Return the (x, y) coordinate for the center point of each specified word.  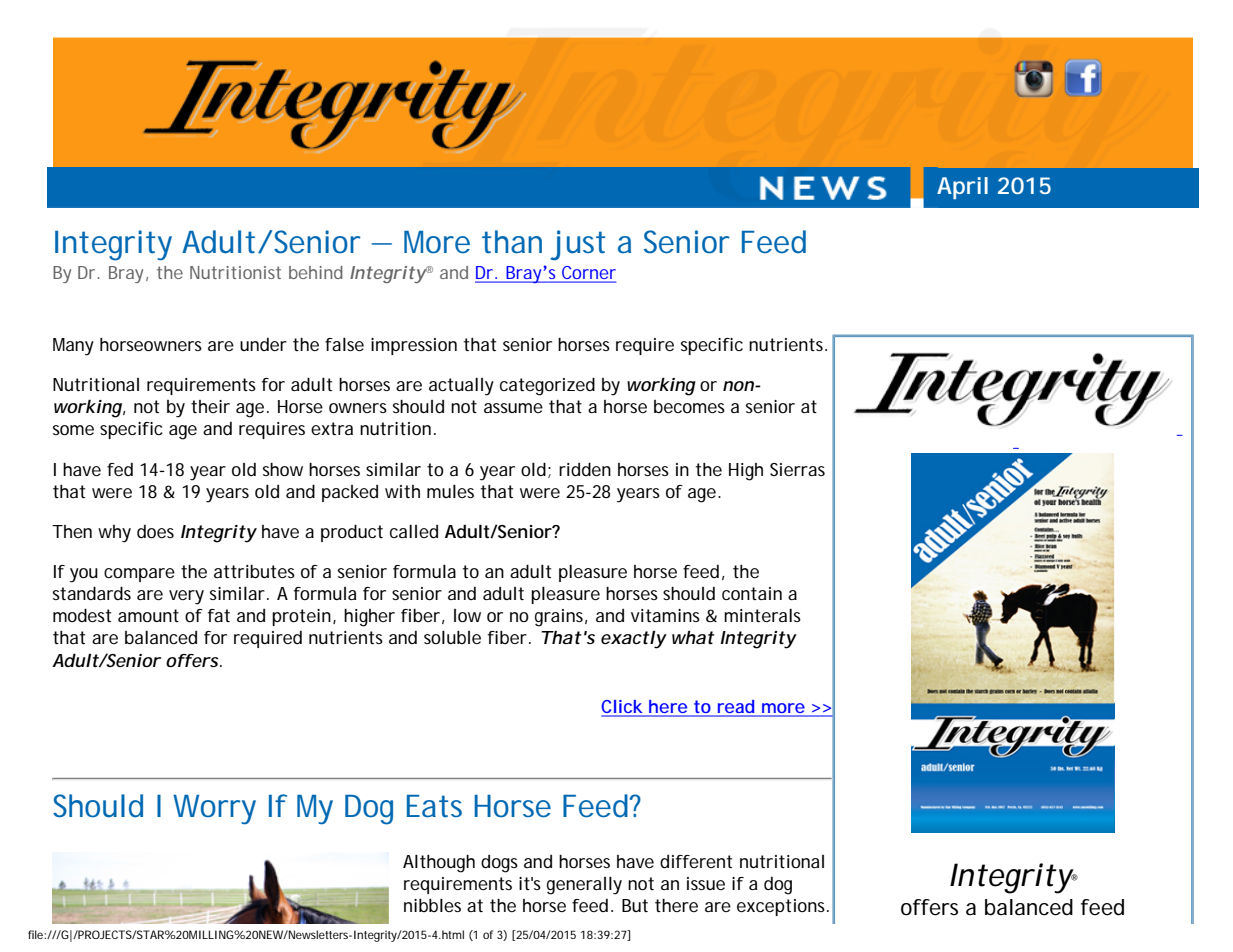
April (962, 188)
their (210, 406)
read (736, 708)
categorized (547, 386)
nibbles (432, 905)
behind (316, 272)
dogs (499, 864)
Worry (214, 810)
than (512, 242)
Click (623, 708)
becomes (689, 406)
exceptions (783, 907)
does (155, 531)
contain (752, 593)
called (414, 531)
